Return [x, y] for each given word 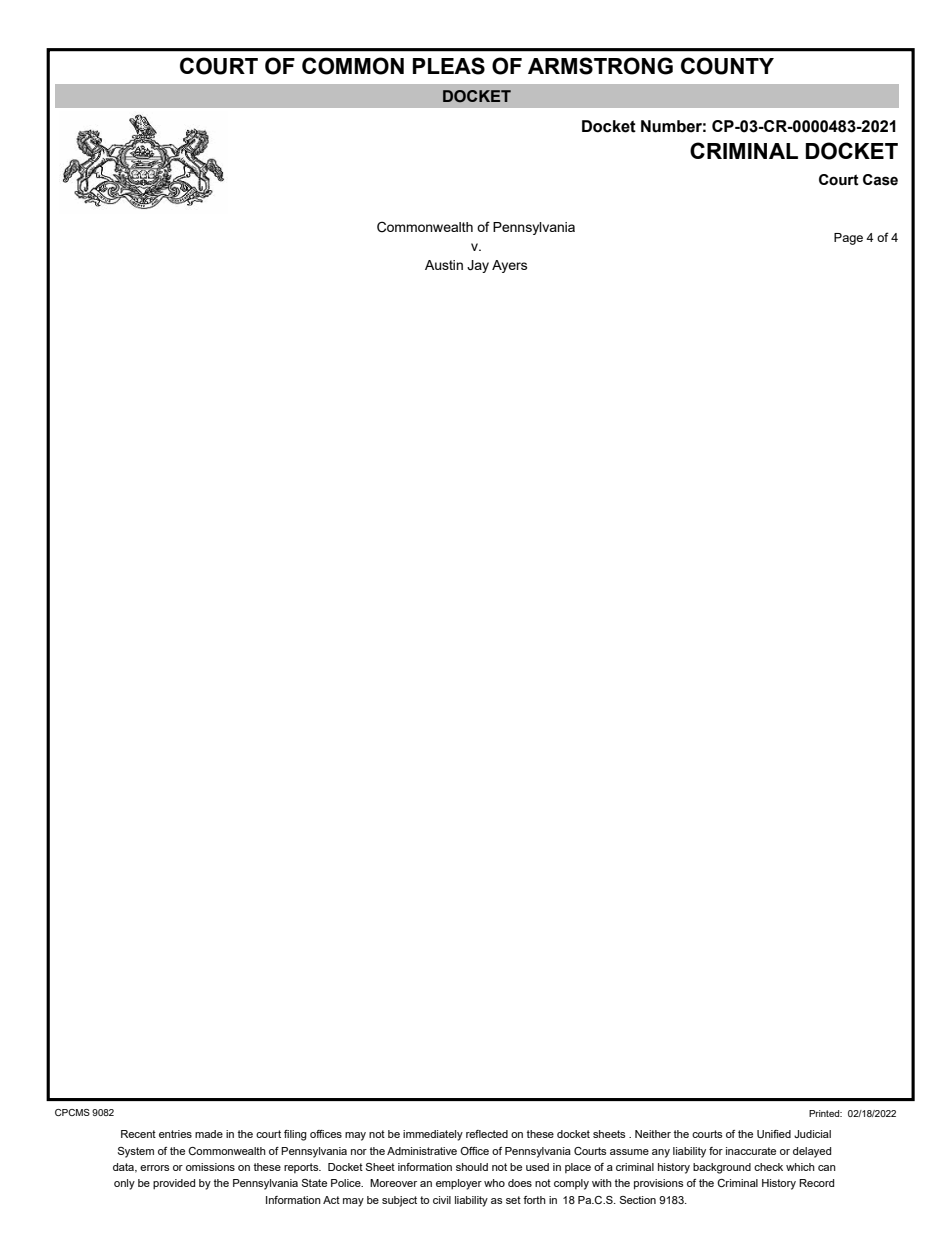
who [494, 1183]
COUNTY [727, 66]
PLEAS [449, 66]
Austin [444, 265]
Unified [774, 1134]
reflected [487, 1134]
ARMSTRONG [600, 66]
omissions [210, 1167]
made [209, 1134]
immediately [433, 1135]
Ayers [509, 266]
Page [848, 239]
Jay [478, 266]
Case [880, 180]
